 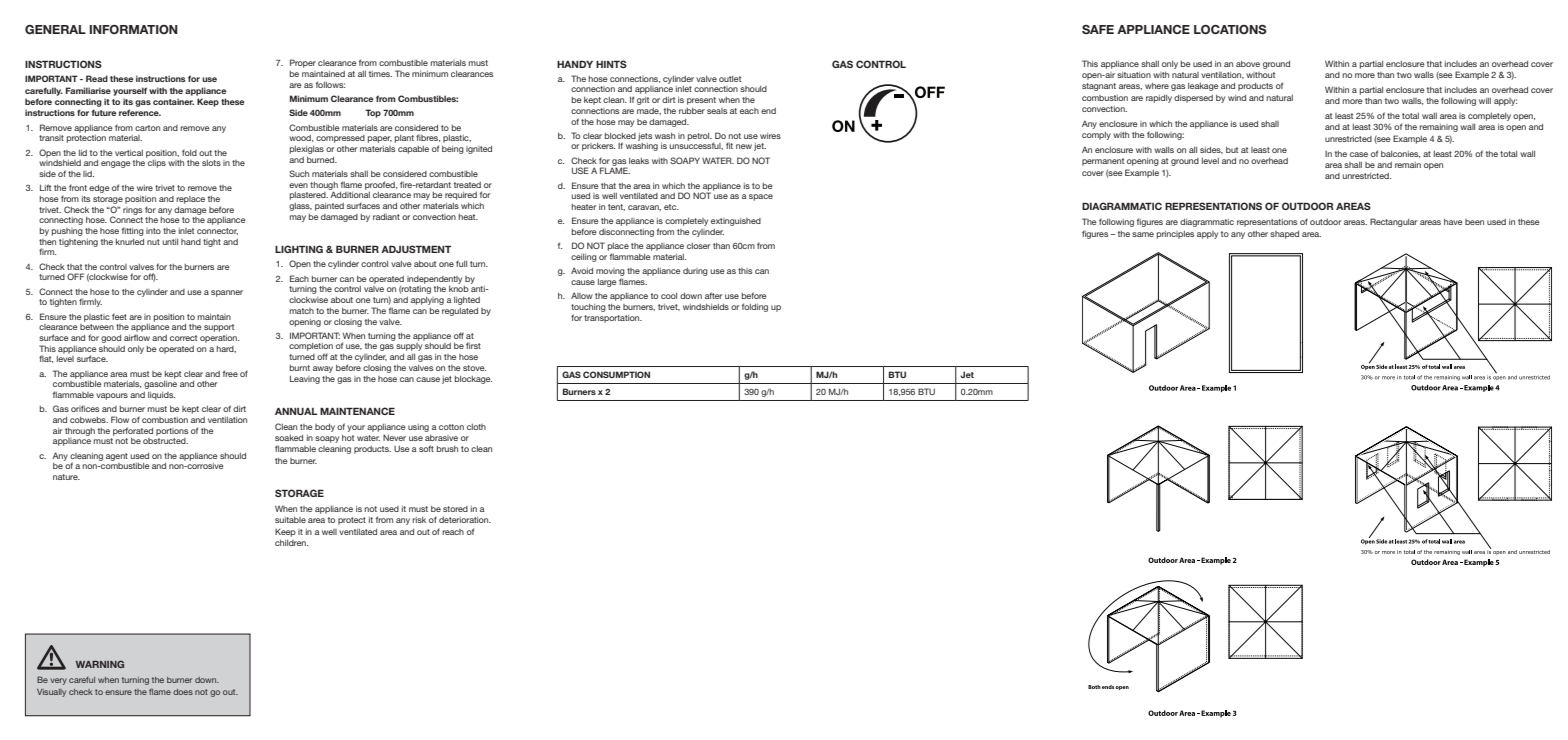 What do you see at coordinates (455, 509) in the document?
I see `stored` at bounding box center [455, 509].
